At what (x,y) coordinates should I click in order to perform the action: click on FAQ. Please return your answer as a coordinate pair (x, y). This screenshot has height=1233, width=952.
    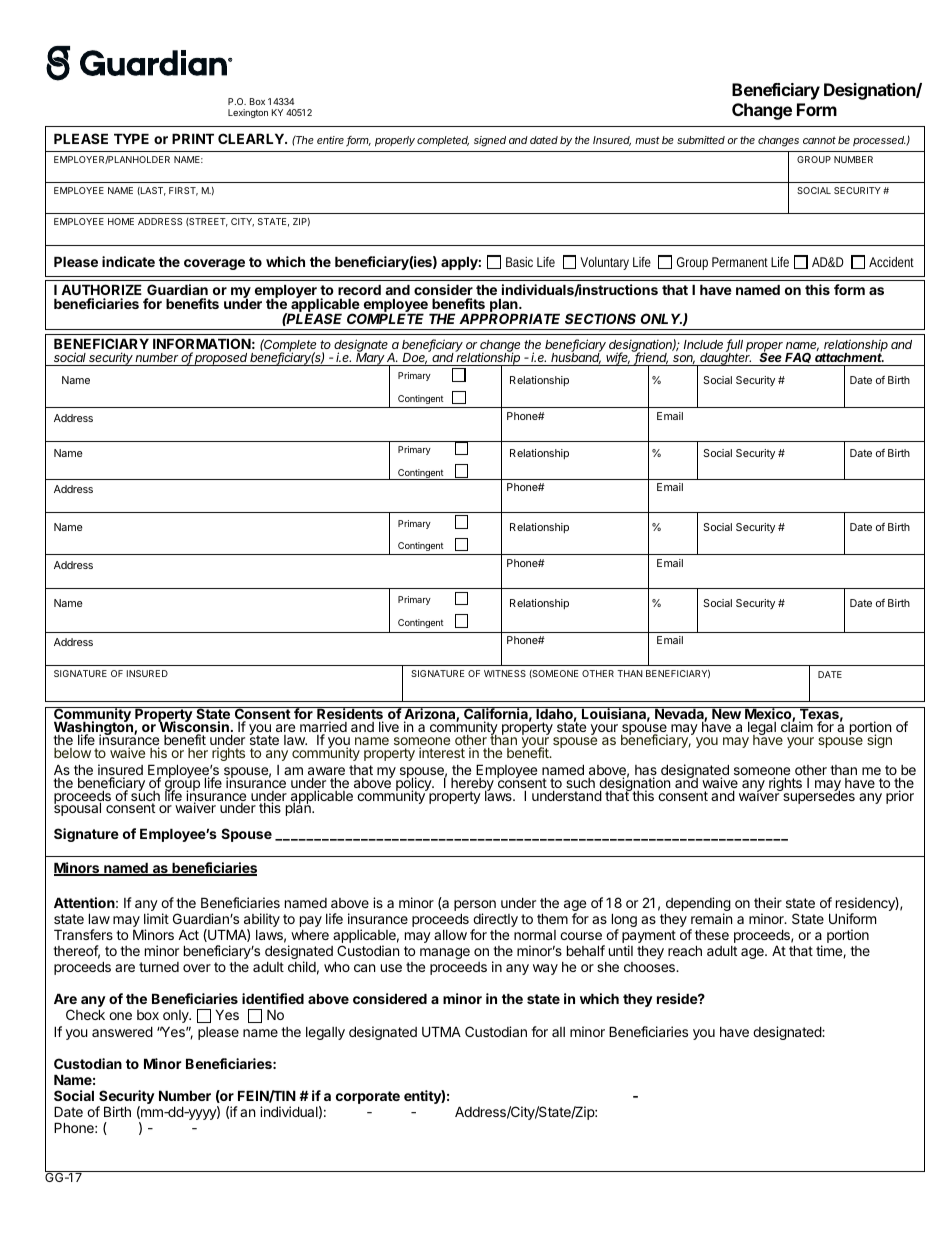
    Looking at the image, I should click on (798, 358).
